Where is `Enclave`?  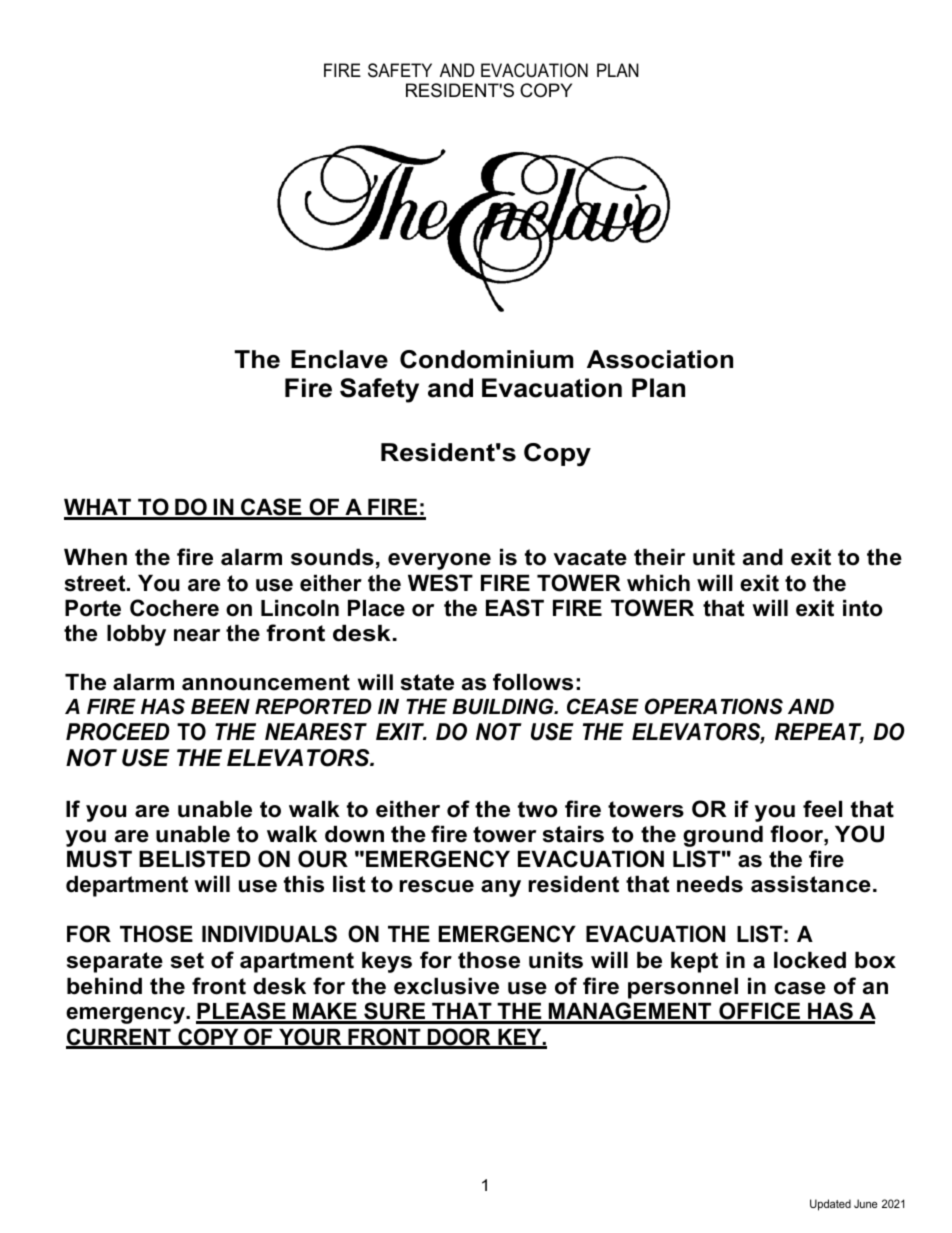
Enclave is located at coordinates (339, 359).
